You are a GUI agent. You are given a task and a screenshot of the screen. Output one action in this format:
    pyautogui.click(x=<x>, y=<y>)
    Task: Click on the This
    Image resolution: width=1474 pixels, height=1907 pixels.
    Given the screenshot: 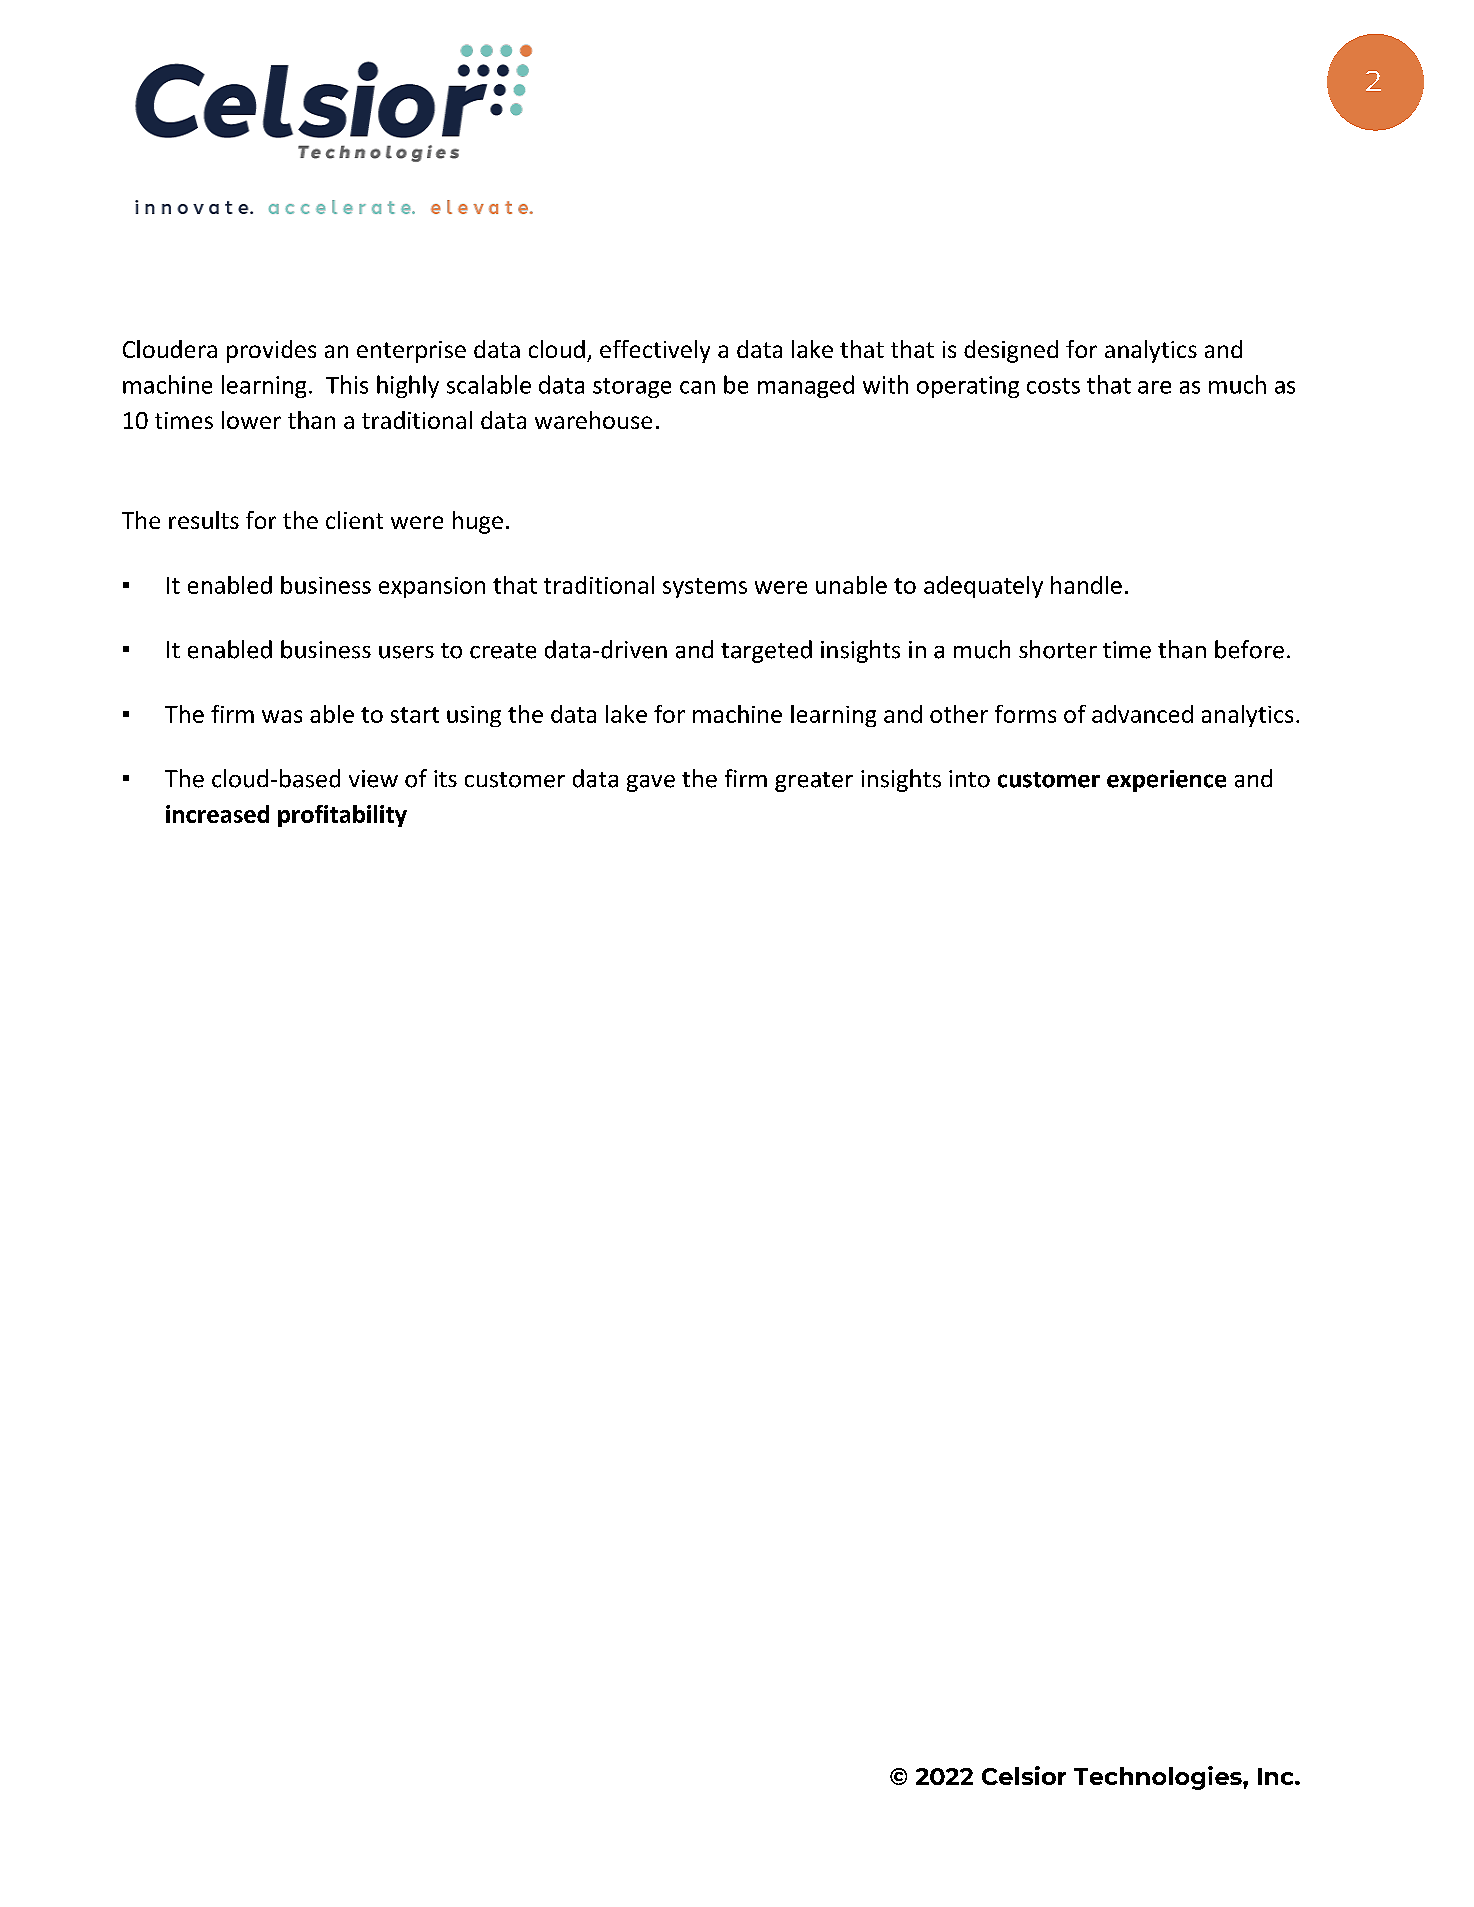 What is the action you would take?
    pyautogui.click(x=347, y=384)
